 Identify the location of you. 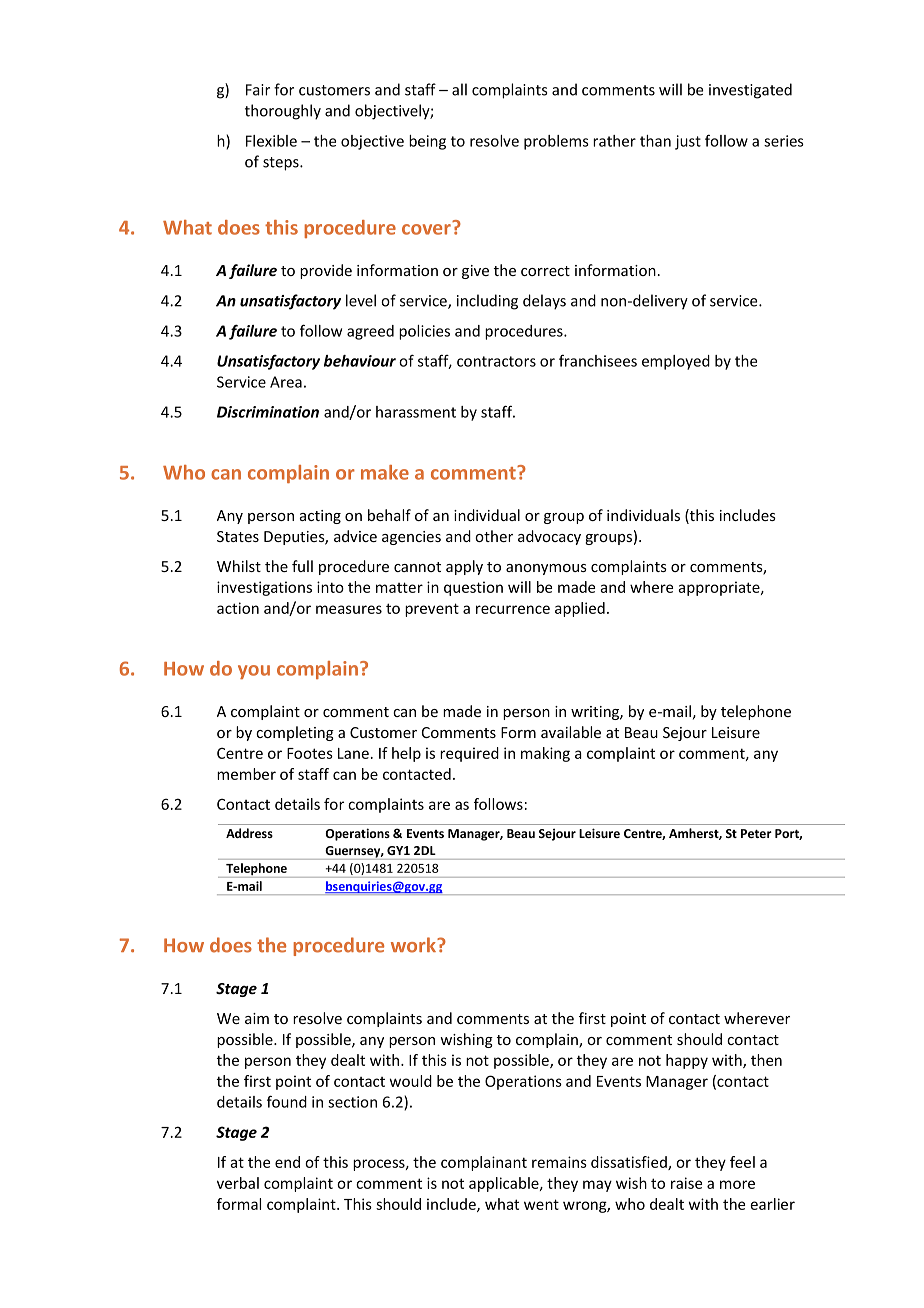
(254, 672).
